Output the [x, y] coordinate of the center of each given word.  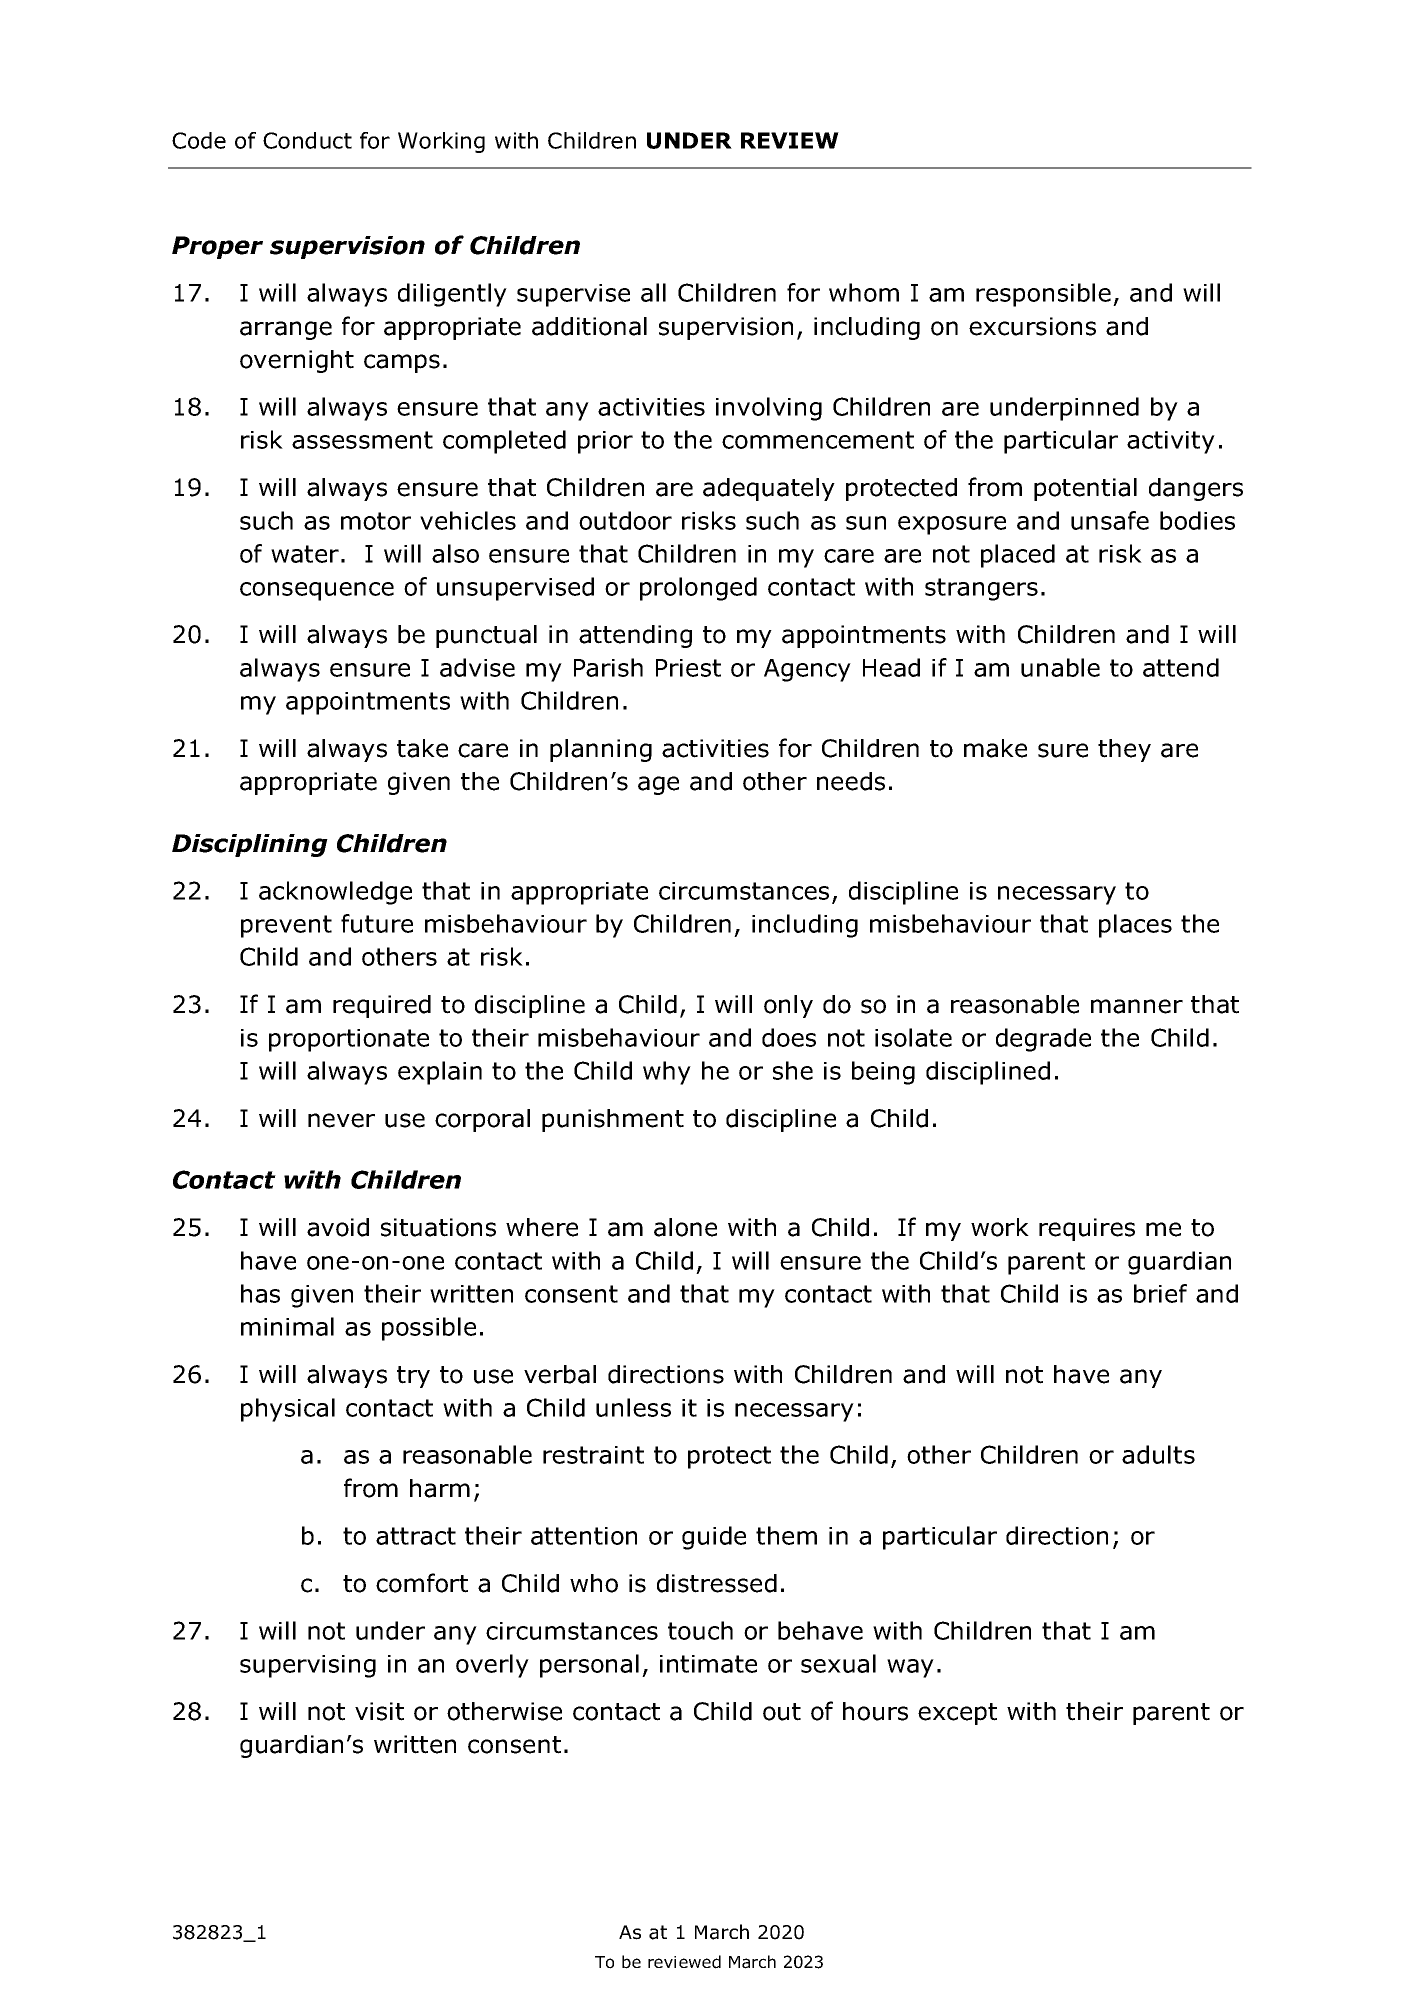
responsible [1043, 295]
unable [1060, 667]
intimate [708, 1664]
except [957, 1714]
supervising [308, 1666]
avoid [338, 1227]
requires [1087, 1229]
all [653, 292]
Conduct [307, 140]
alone [685, 1227]
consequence [317, 591]
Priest [688, 668]
